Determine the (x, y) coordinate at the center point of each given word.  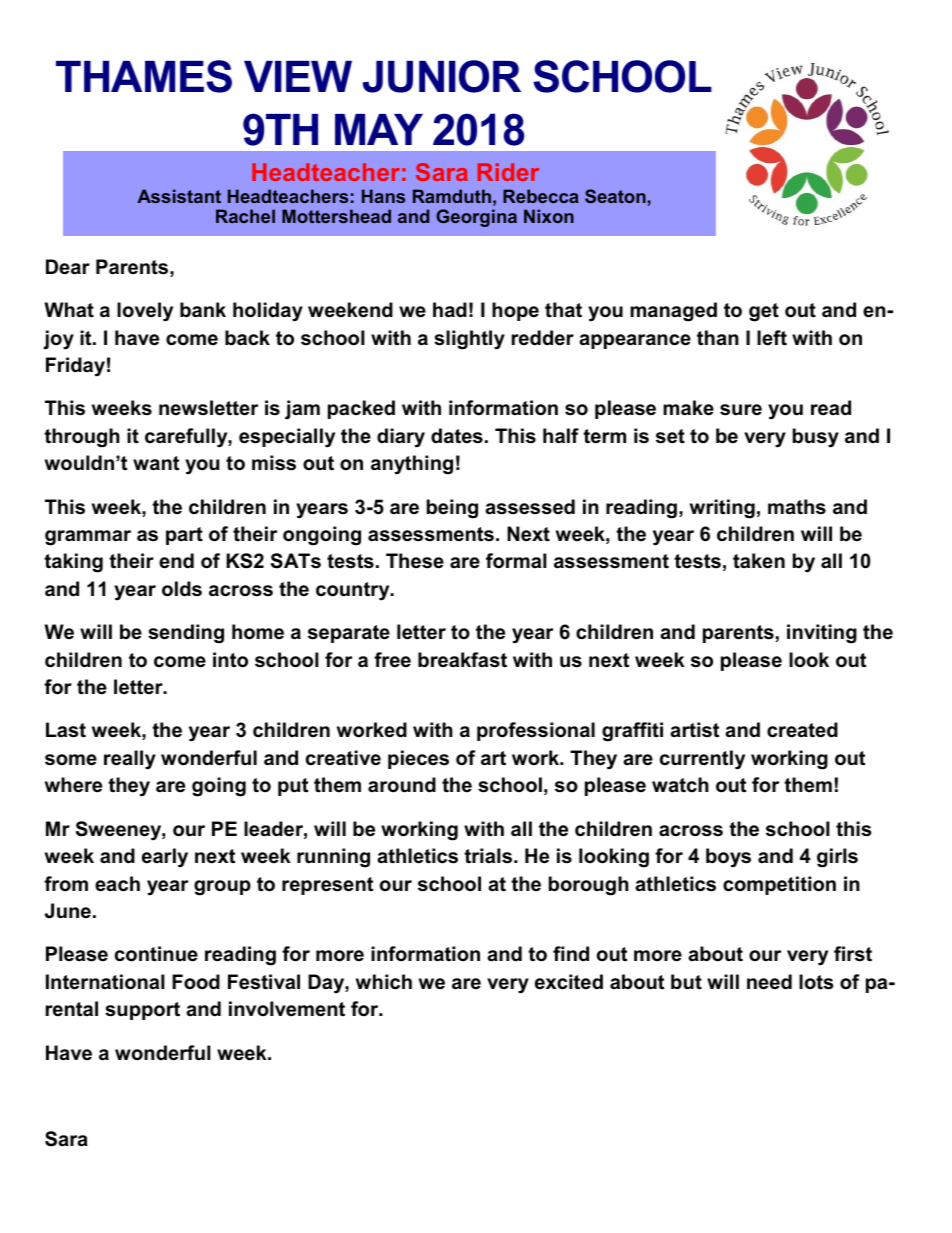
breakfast (462, 660)
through (82, 438)
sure (741, 410)
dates (457, 436)
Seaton (615, 196)
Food (196, 982)
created (802, 730)
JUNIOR (442, 76)
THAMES (144, 76)
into (230, 660)
